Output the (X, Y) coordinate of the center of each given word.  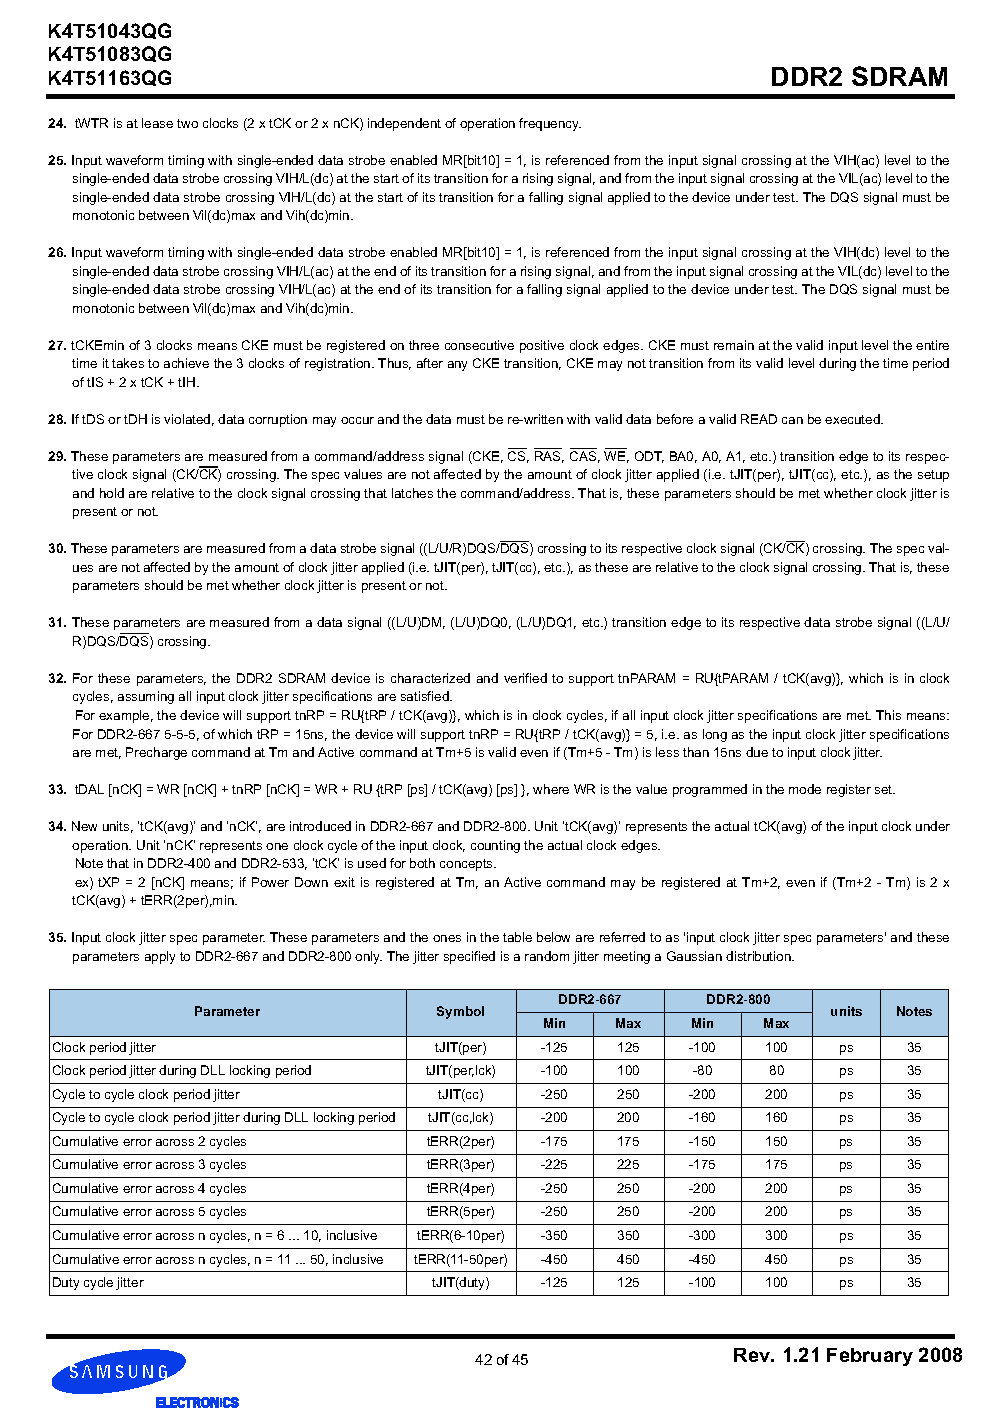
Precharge (156, 753)
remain (734, 345)
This (888, 715)
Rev (753, 1355)
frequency (550, 124)
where (551, 789)
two (187, 123)
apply (160, 957)
